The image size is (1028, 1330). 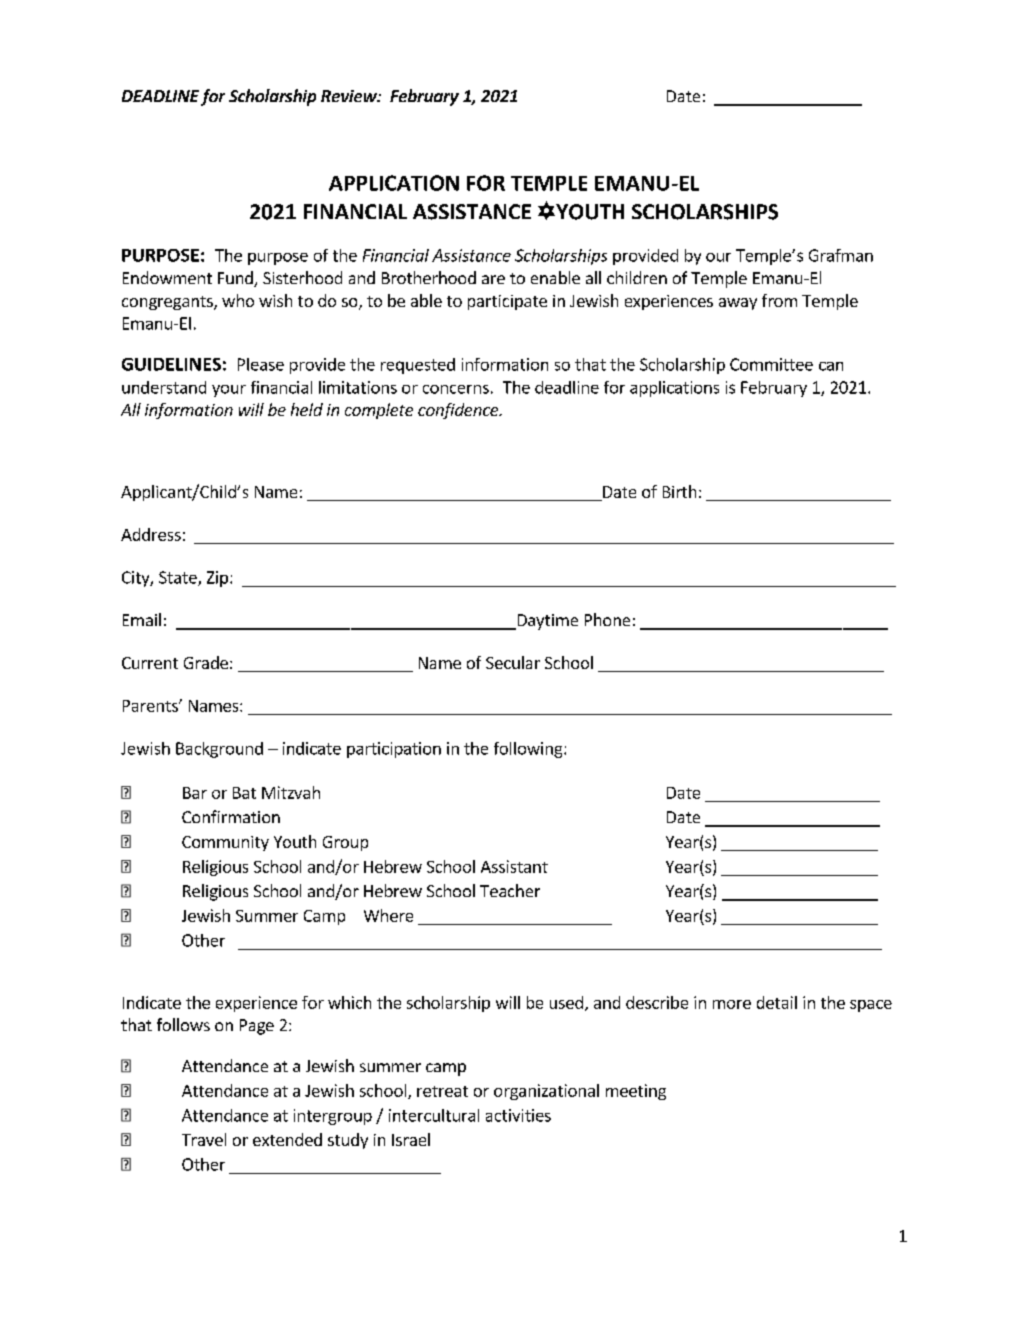 What do you see at coordinates (507, 302) in the image?
I see `participate` at bounding box center [507, 302].
